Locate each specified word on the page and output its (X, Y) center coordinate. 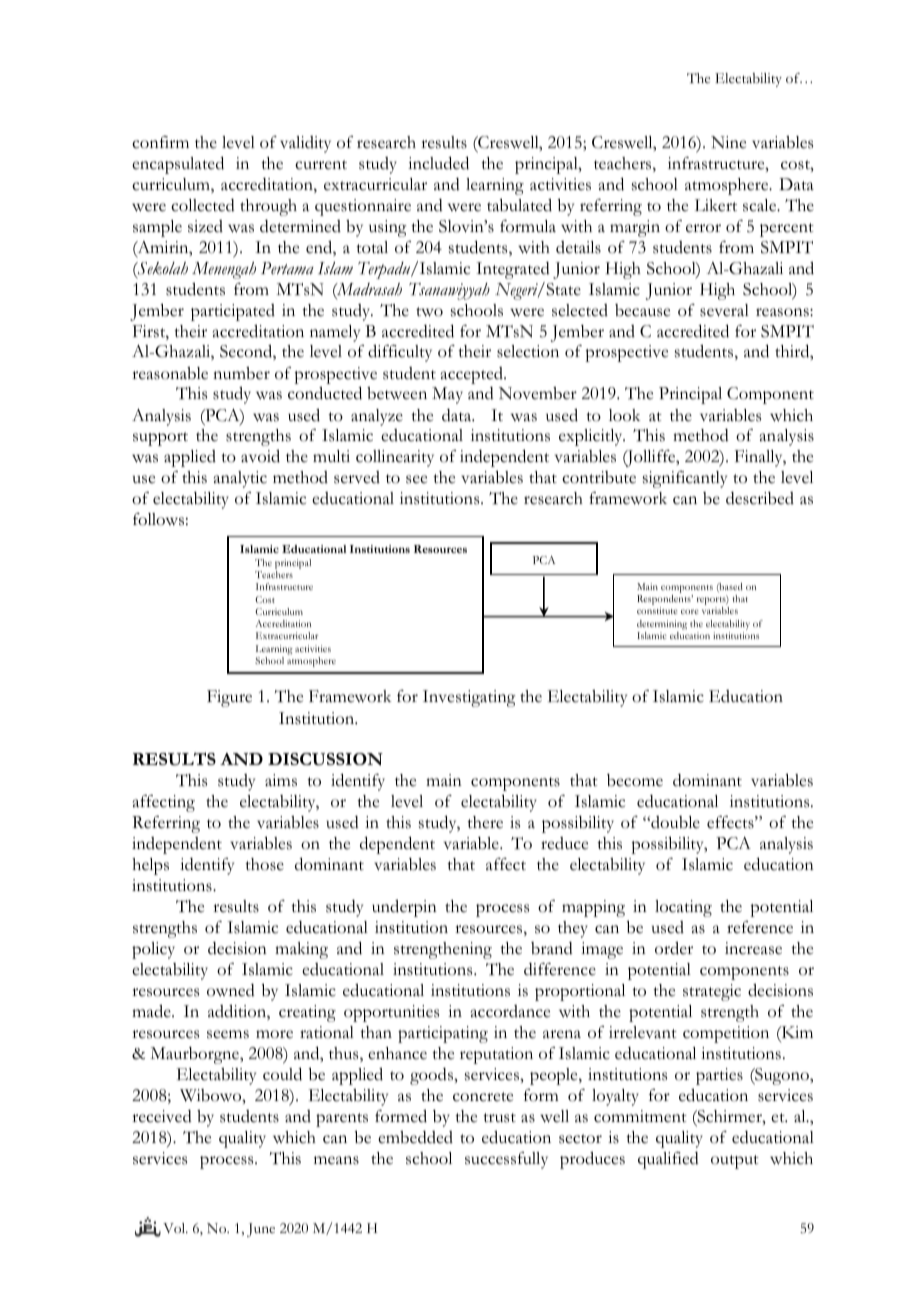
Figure (229, 698)
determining (662, 625)
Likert (716, 205)
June (261, 1230)
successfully (506, 1160)
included (438, 163)
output (735, 1162)
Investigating (469, 698)
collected (203, 205)
